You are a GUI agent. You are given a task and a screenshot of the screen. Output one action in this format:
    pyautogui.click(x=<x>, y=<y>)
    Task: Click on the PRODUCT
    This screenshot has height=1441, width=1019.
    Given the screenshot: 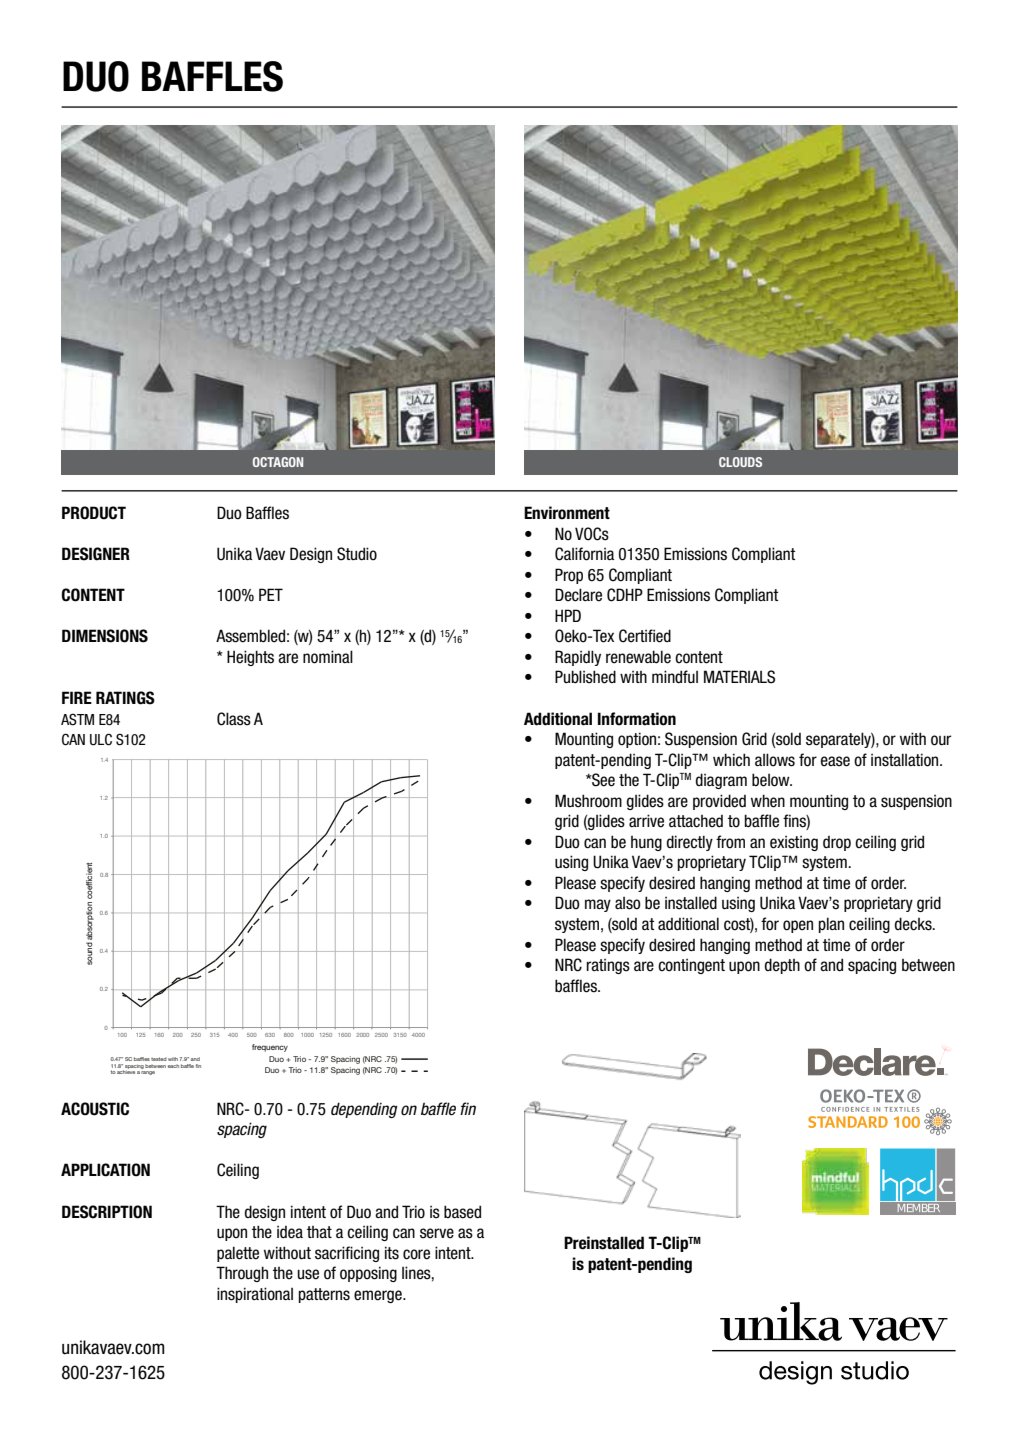 What is the action you would take?
    pyautogui.click(x=94, y=513)
